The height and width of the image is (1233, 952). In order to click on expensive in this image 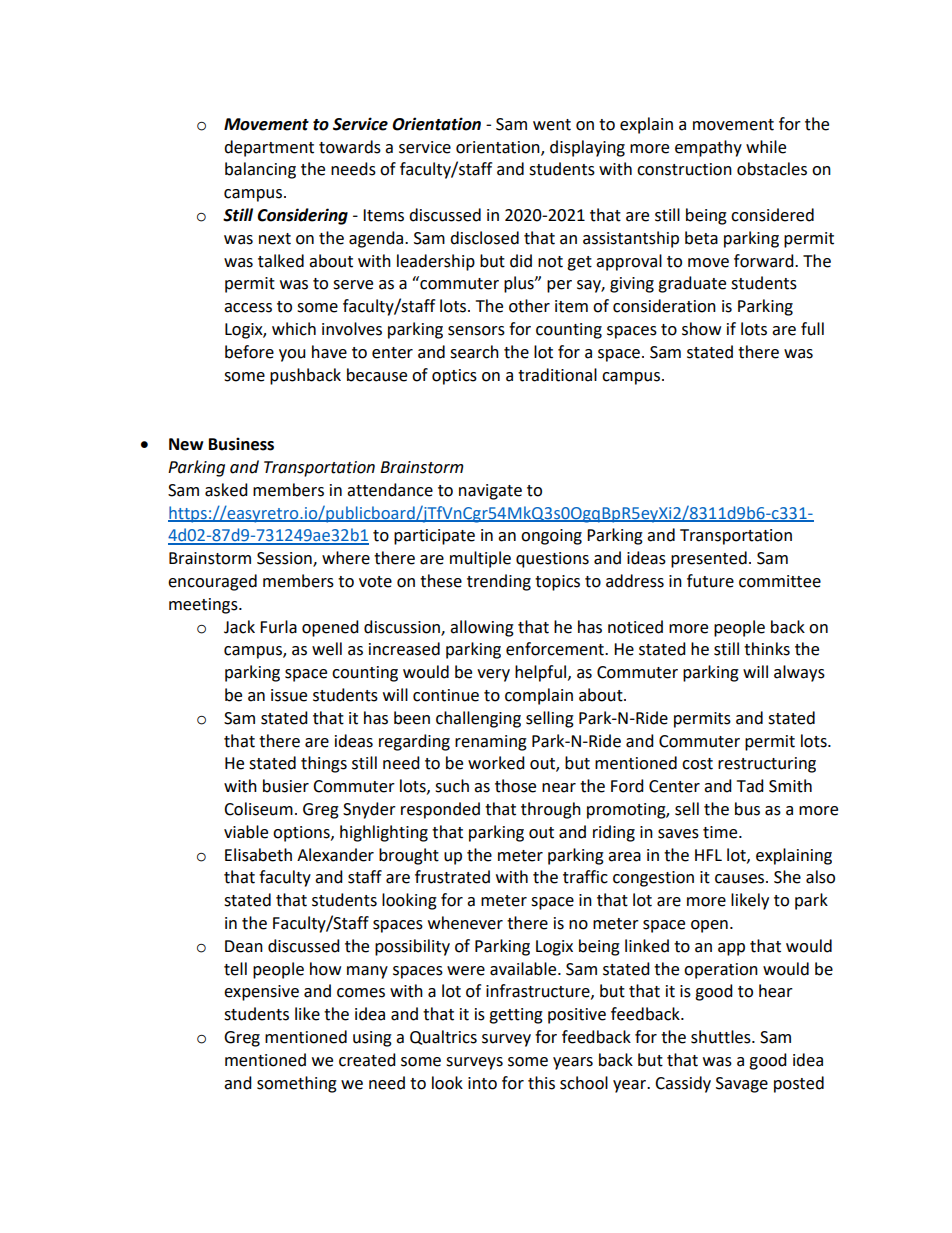, I will do `click(261, 993)`.
